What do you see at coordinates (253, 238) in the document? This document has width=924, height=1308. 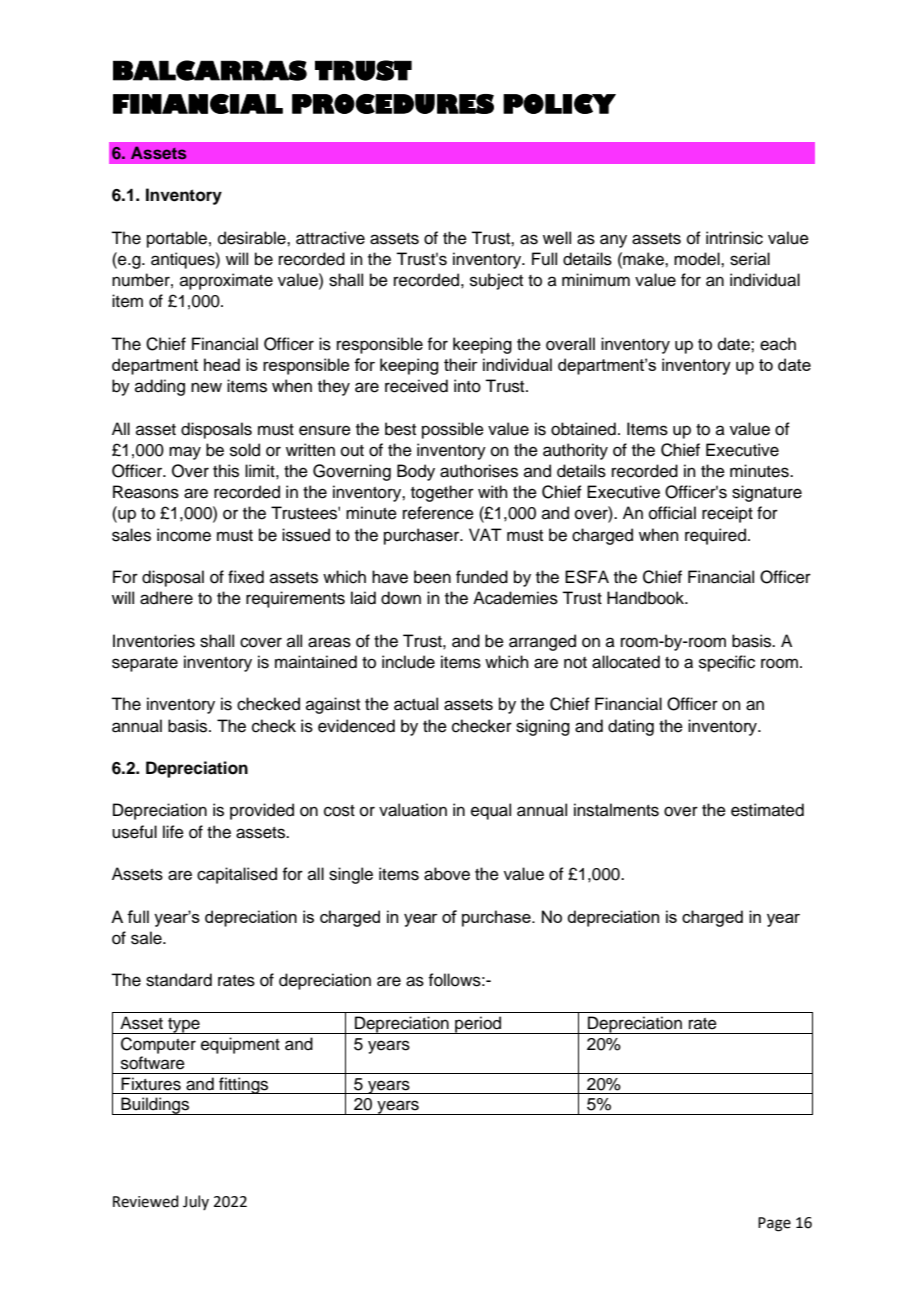 I see `desirable` at bounding box center [253, 238].
